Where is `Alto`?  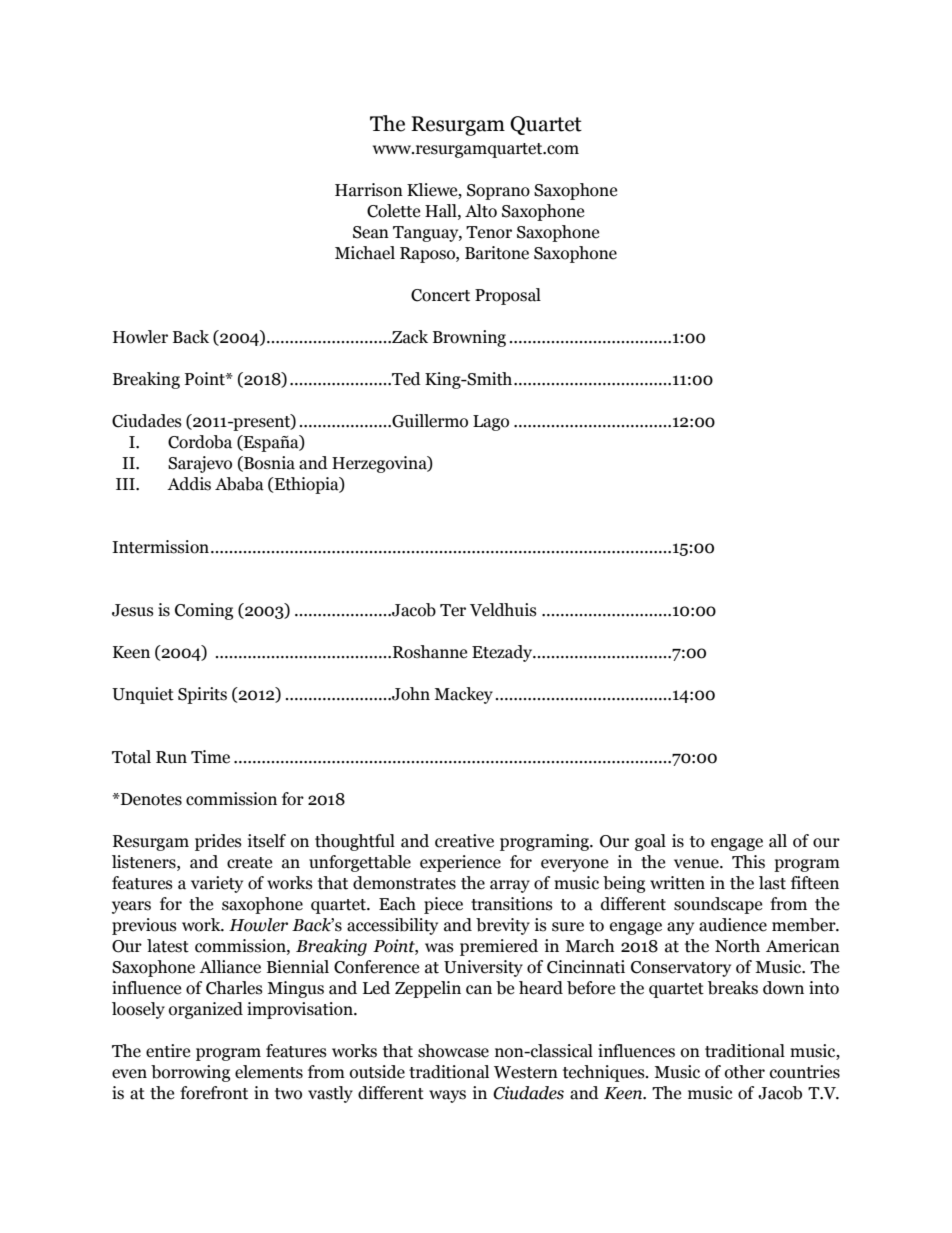 Alto is located at coordinates (481, 211).
